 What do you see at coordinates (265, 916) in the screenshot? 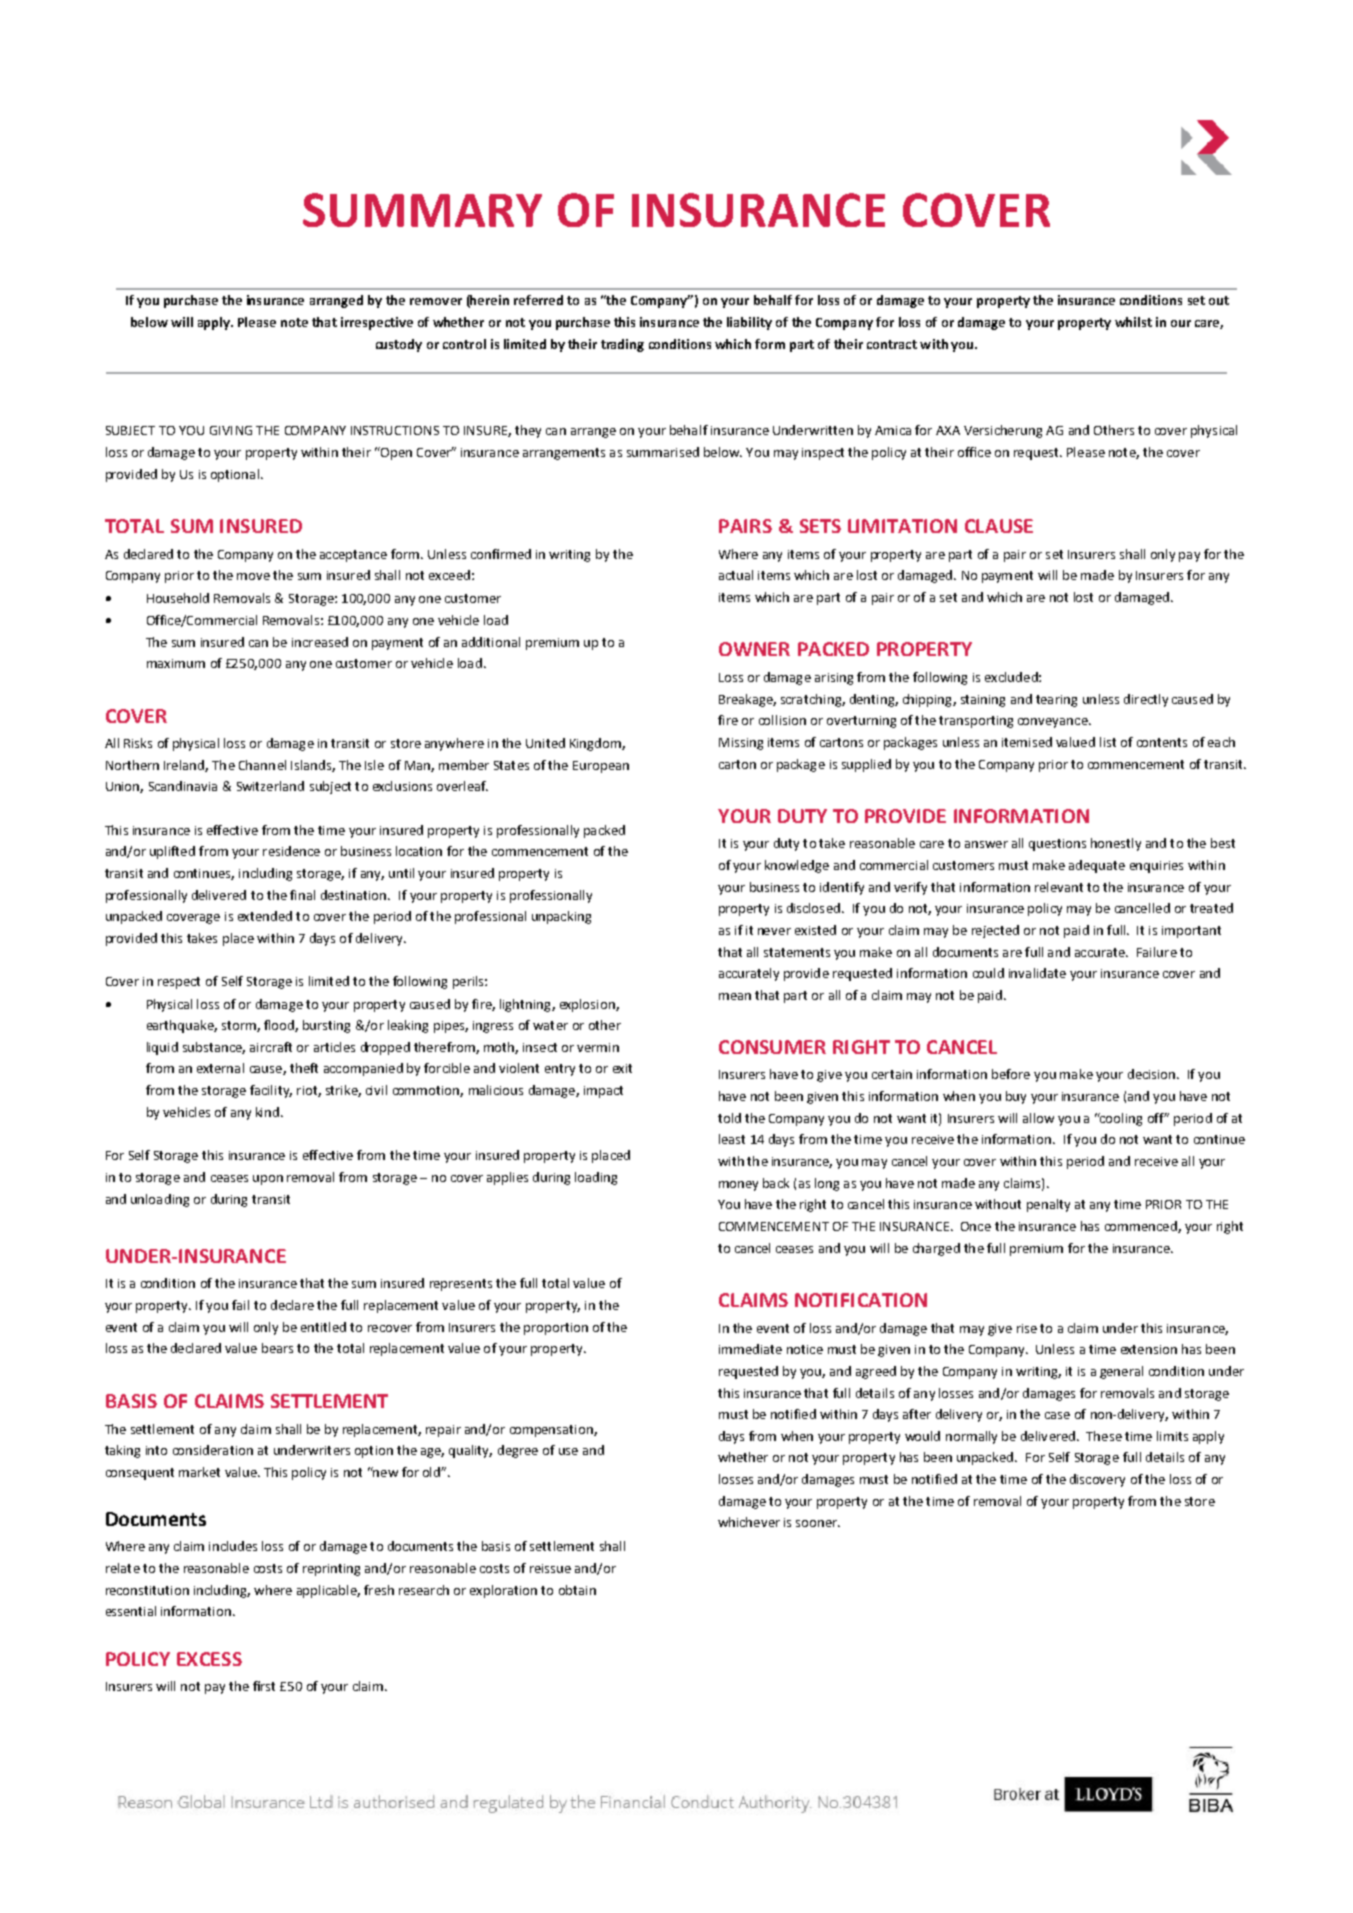
I see `extended` at bounding box center [265, 916].
